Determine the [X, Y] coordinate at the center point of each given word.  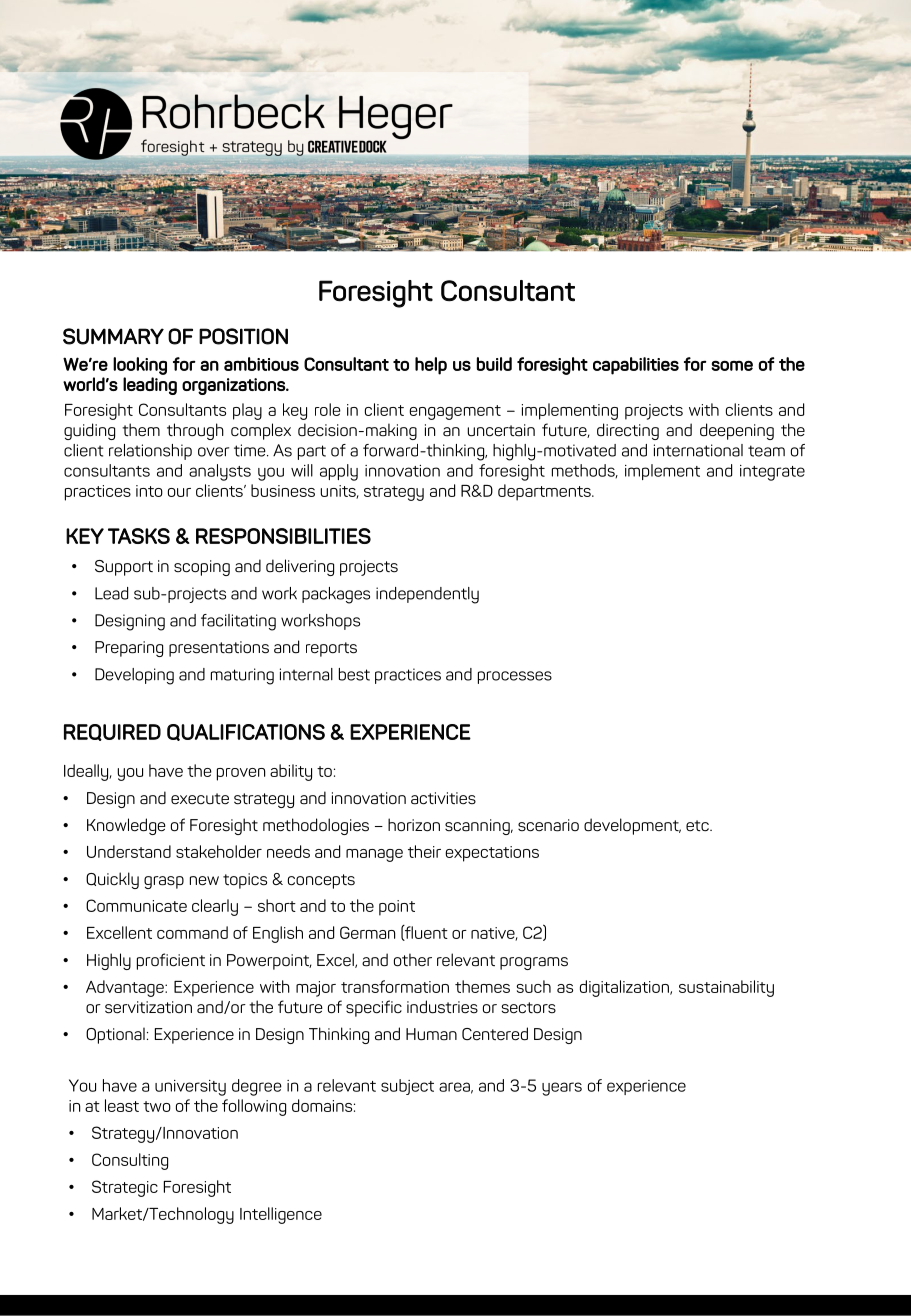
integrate [772, 473]
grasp [164, 882]
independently [427, 595]
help [431, 366]
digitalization [625, 988]
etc [698, 826]
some [732, 365]
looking [140, 366]
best [354, 674]
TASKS [139, 536]
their [424, 851]
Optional [115, 1035]
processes [515, 677]
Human [431, 1034]
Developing [134, 676]
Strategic [125, 1188]
